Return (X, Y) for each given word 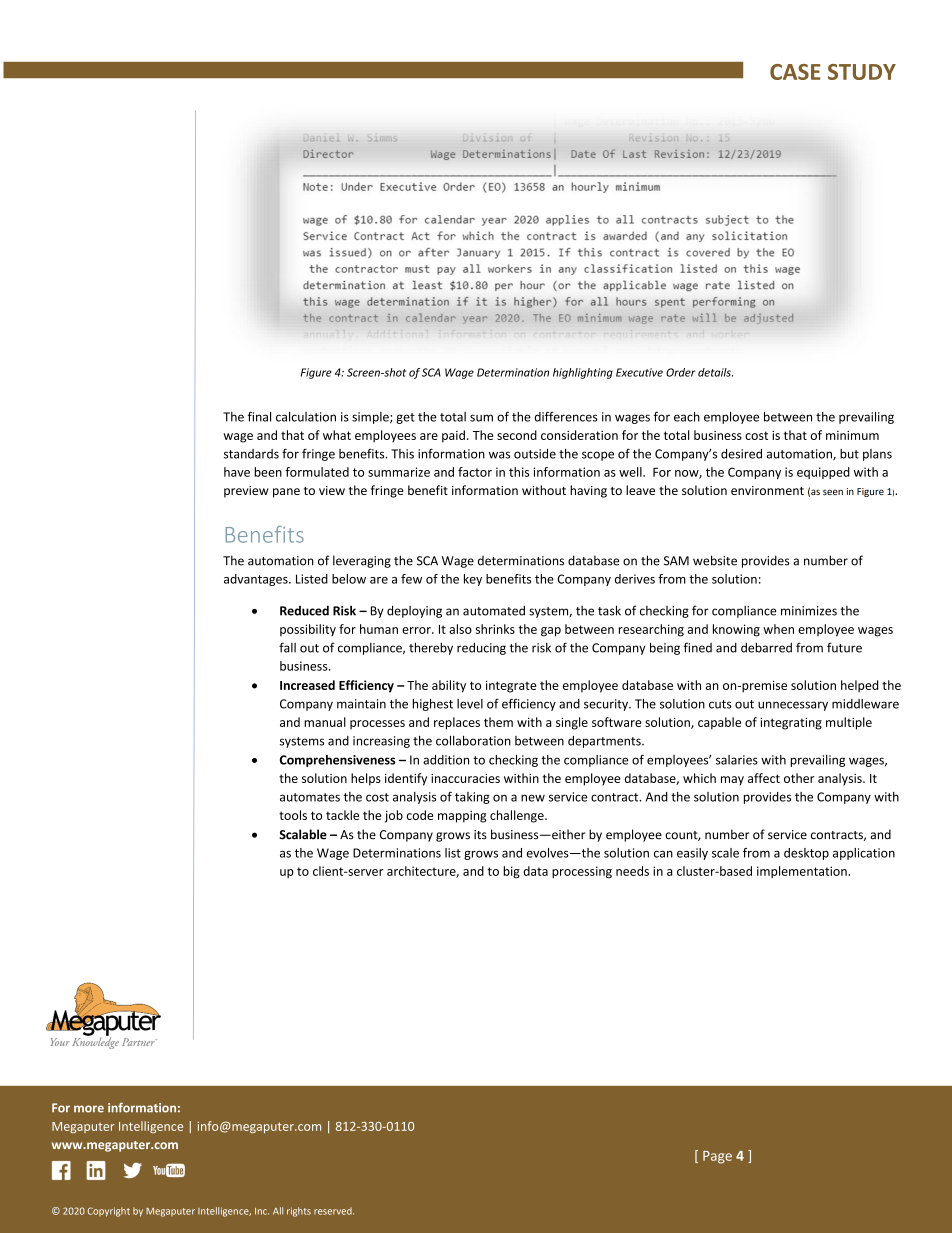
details (715, 372)
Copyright (108, 1212)
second (517, 435)
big (511, 872)
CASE (795, 72)
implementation (803, 872)
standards (251, 454)
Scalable (303, 834)
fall (287, 647)
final (259, 416)
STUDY (862, 72)
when (778, 629)
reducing (481, 649)
